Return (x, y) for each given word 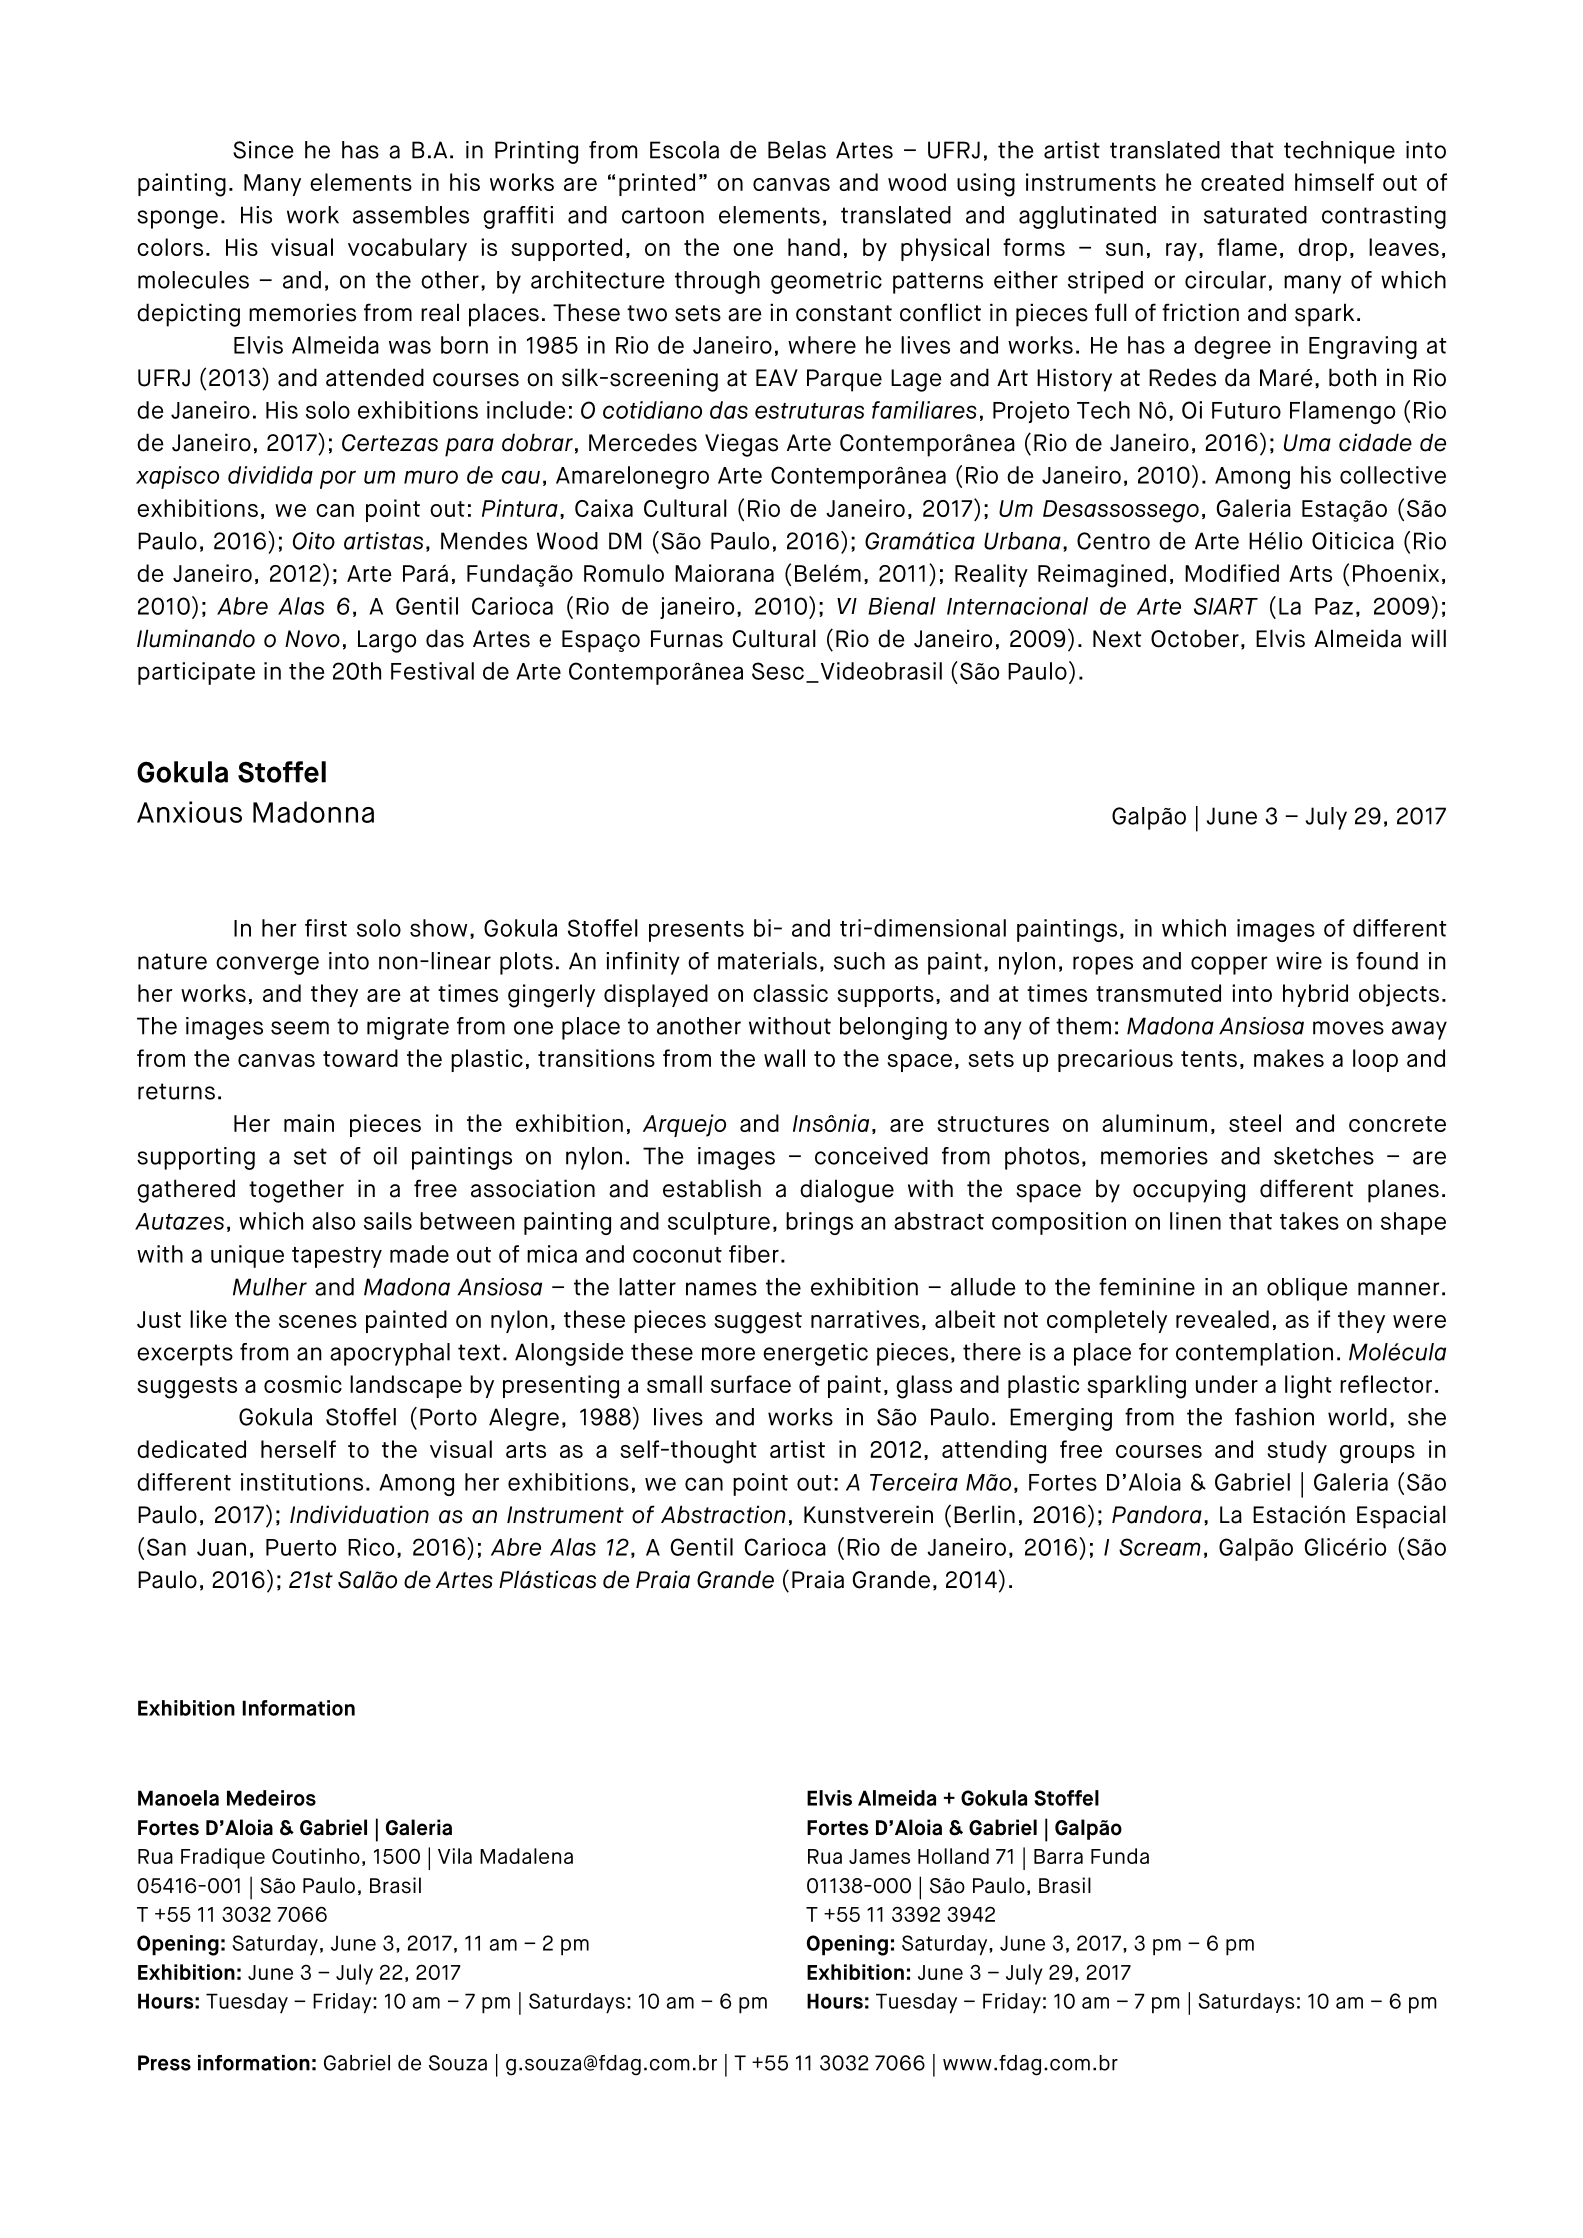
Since (263, 150)
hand (814, 247)
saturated (1255, 215)
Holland (953, 1856)
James (879, 1856)
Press (164, 2063)
